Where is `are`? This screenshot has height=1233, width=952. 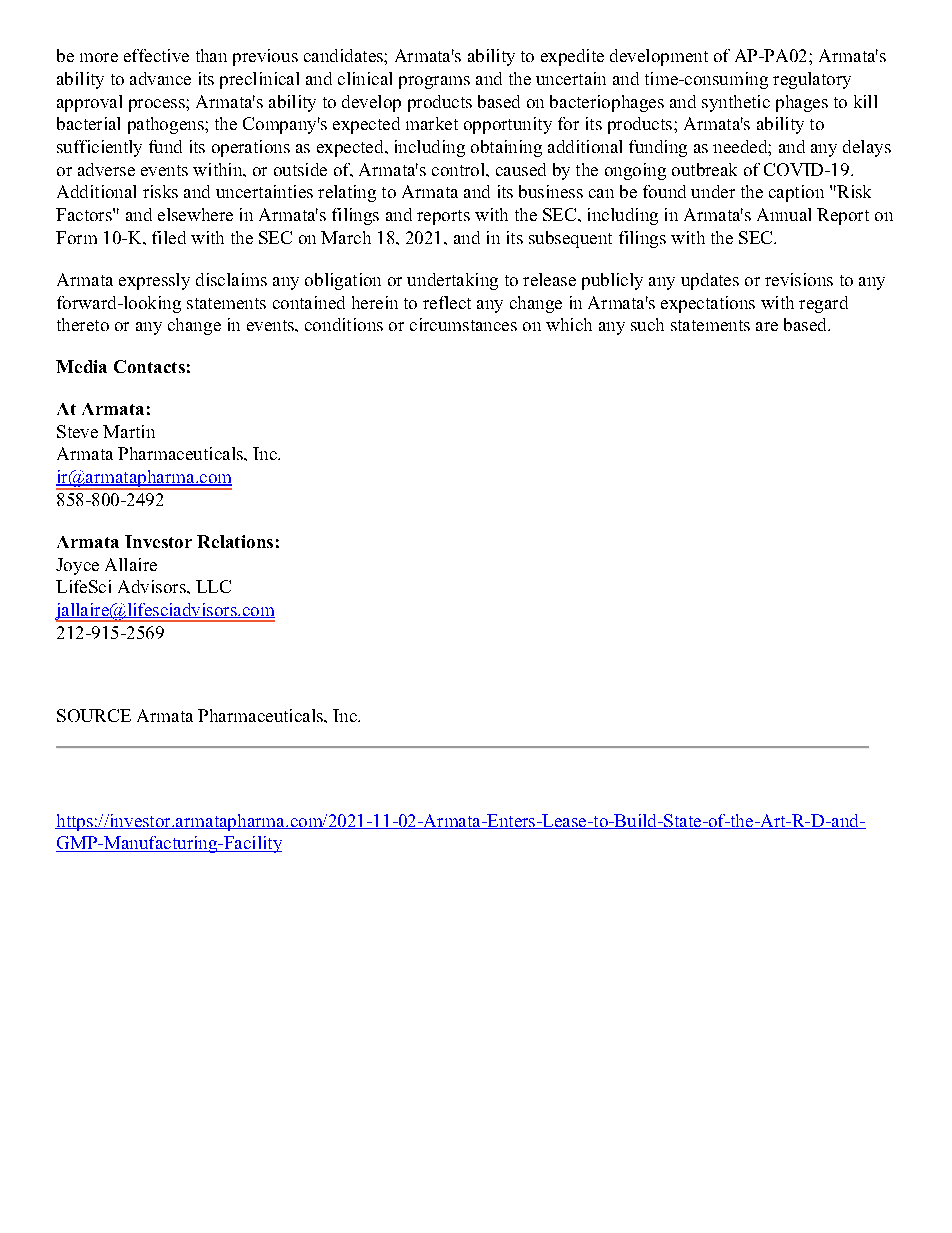
are is located at coordinates (767, 326).
